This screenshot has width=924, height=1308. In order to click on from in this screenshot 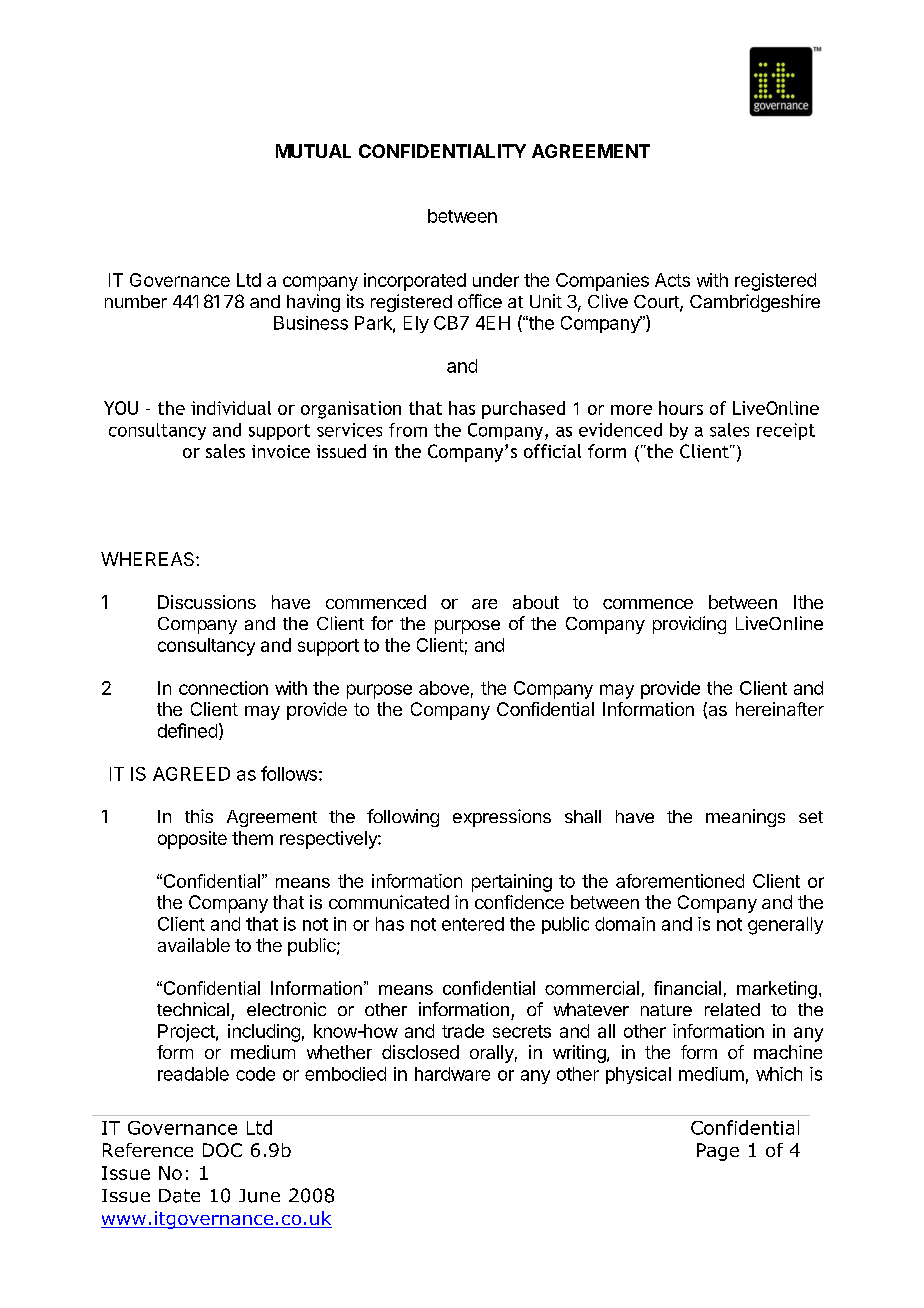, I will do `click(408, 430)`.
